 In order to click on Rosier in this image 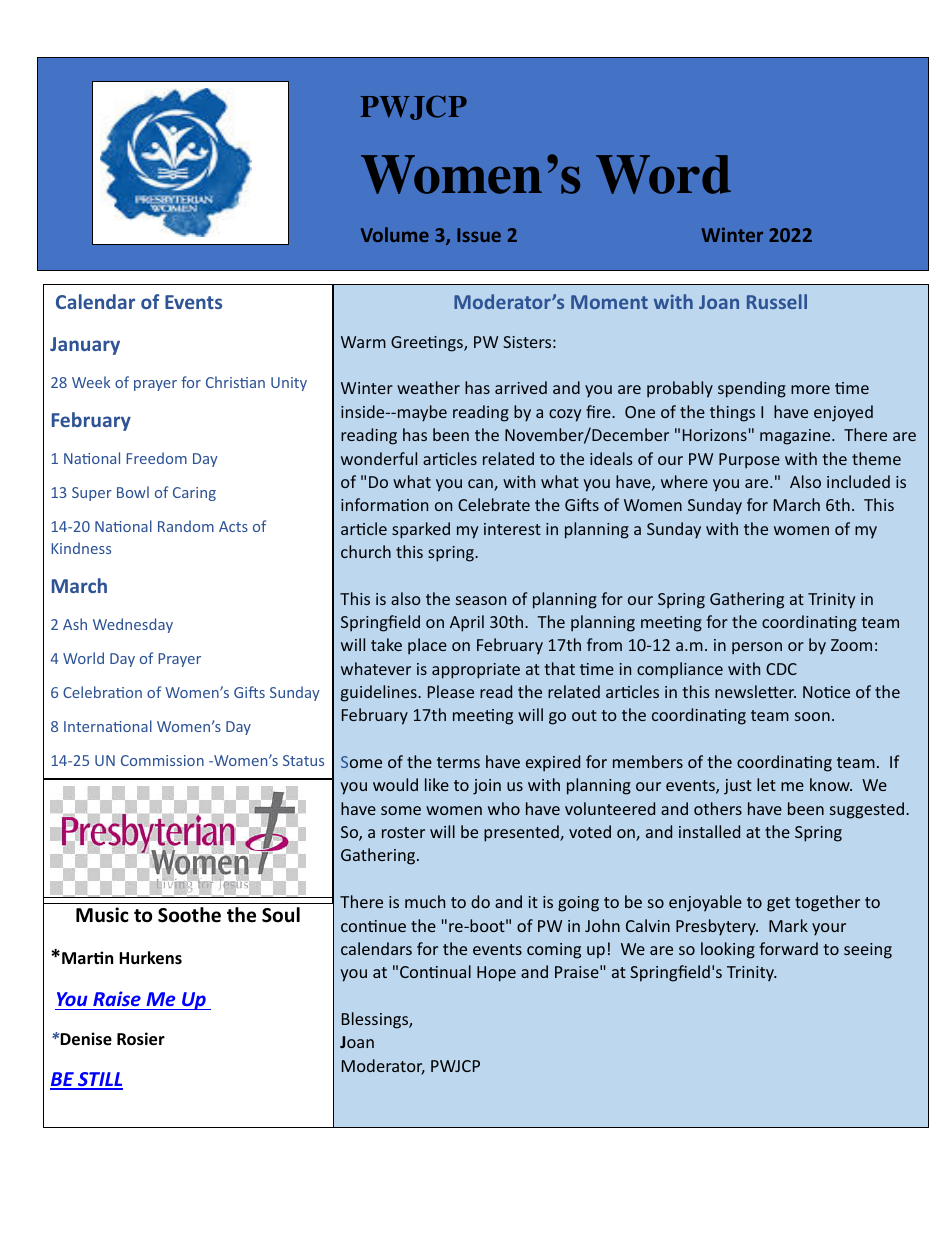, I will do `click(141, 1039)`.
